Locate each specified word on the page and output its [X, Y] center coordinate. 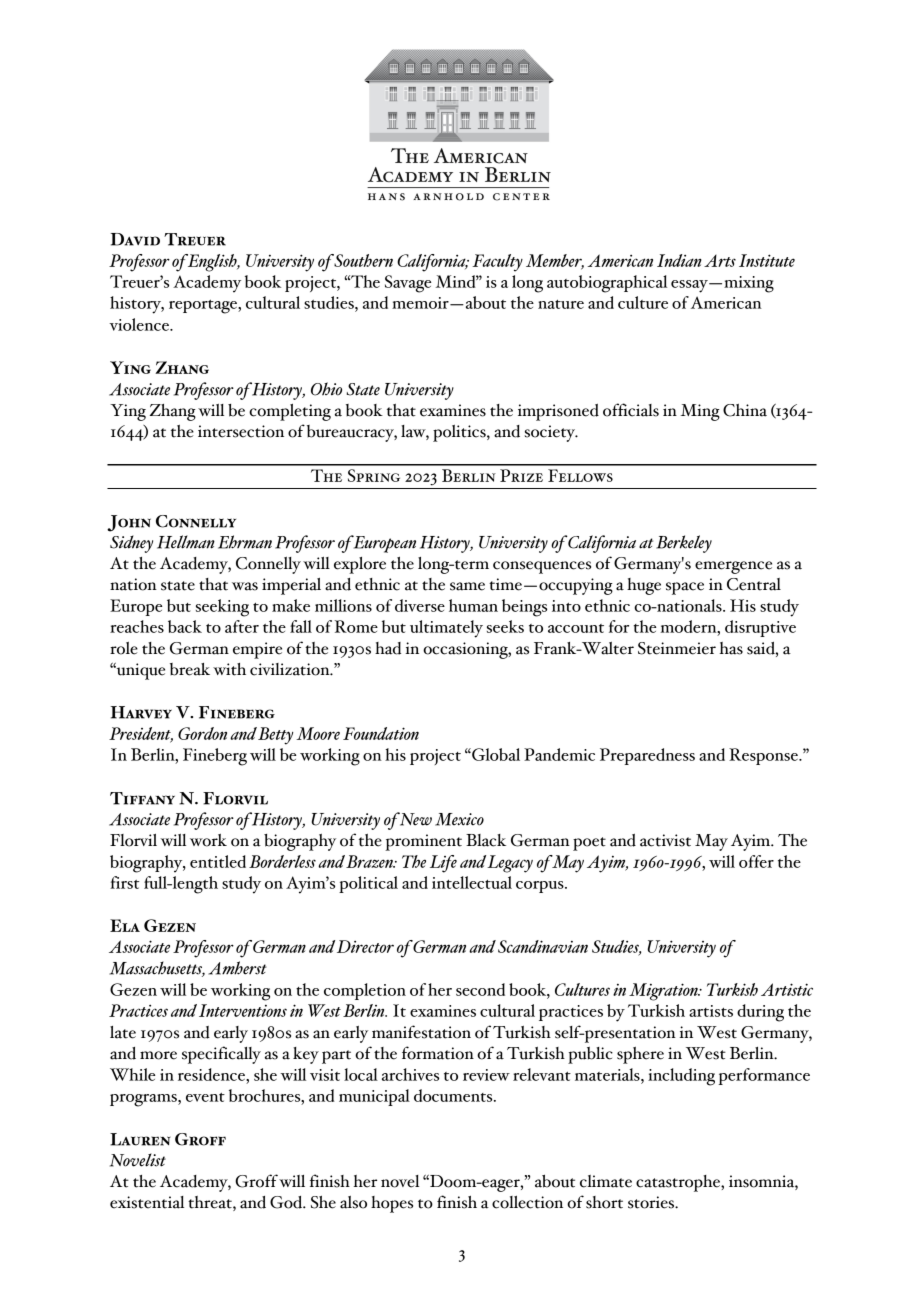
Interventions [243, 1010]
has [731, 648]
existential [147, 1202]
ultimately [446, 629]
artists [711, 1011]
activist [665, 840]
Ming [700, 412]
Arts [720, 261]
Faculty [497, 263]
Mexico [459, 819]
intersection [241, 431]
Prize [521, 475]
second [480, 989]
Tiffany [142, 798]
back [185, 626]
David [135, 239]
